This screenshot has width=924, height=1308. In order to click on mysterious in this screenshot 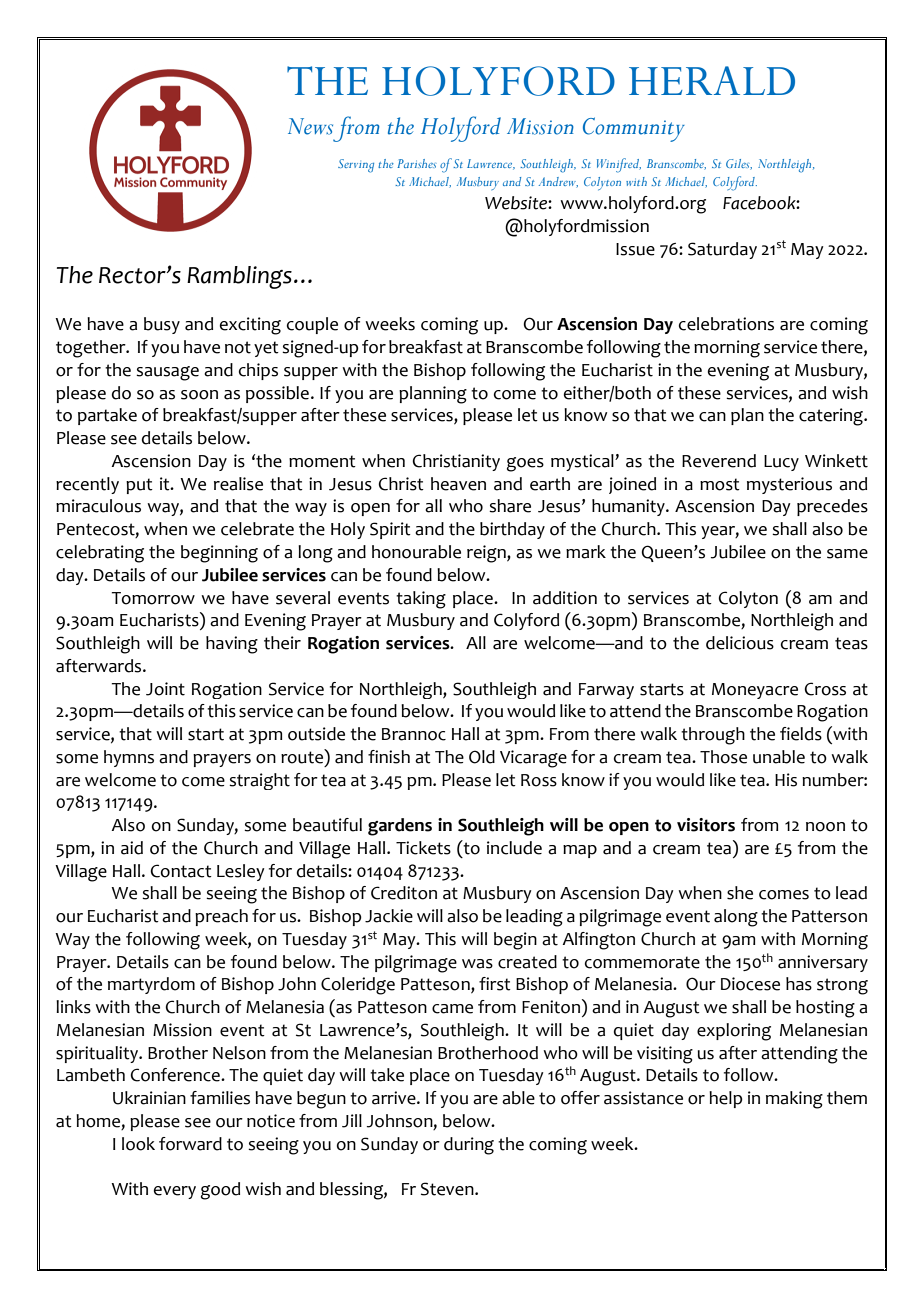, I will do `click(789, 485)`.
